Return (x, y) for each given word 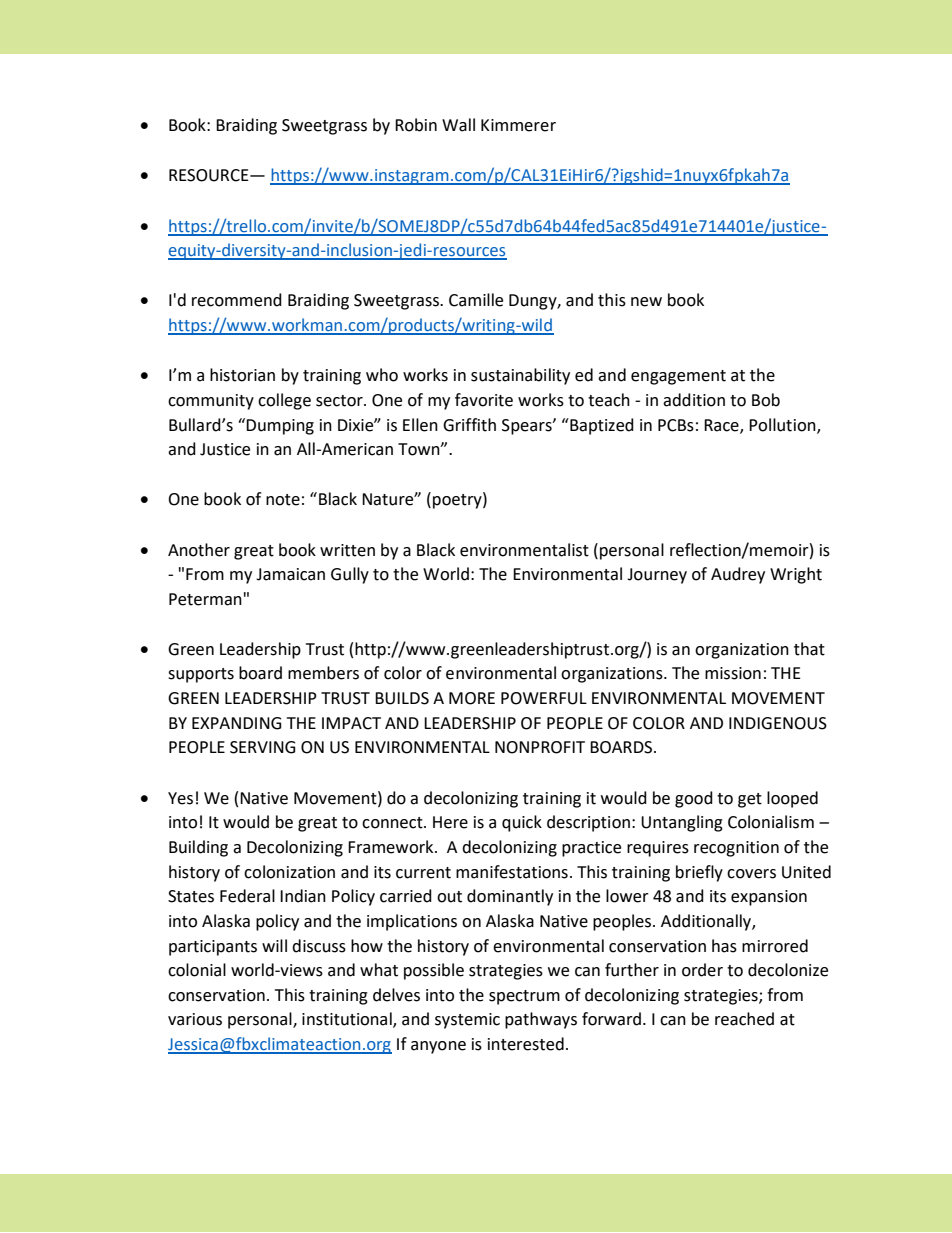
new (646, 302)
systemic (467, 1021)
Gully (350, 575)
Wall (458, 125)
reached (744, 1019)
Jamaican (290, 574)
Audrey (738, 575)
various (195, 1019)
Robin (416, 125)
